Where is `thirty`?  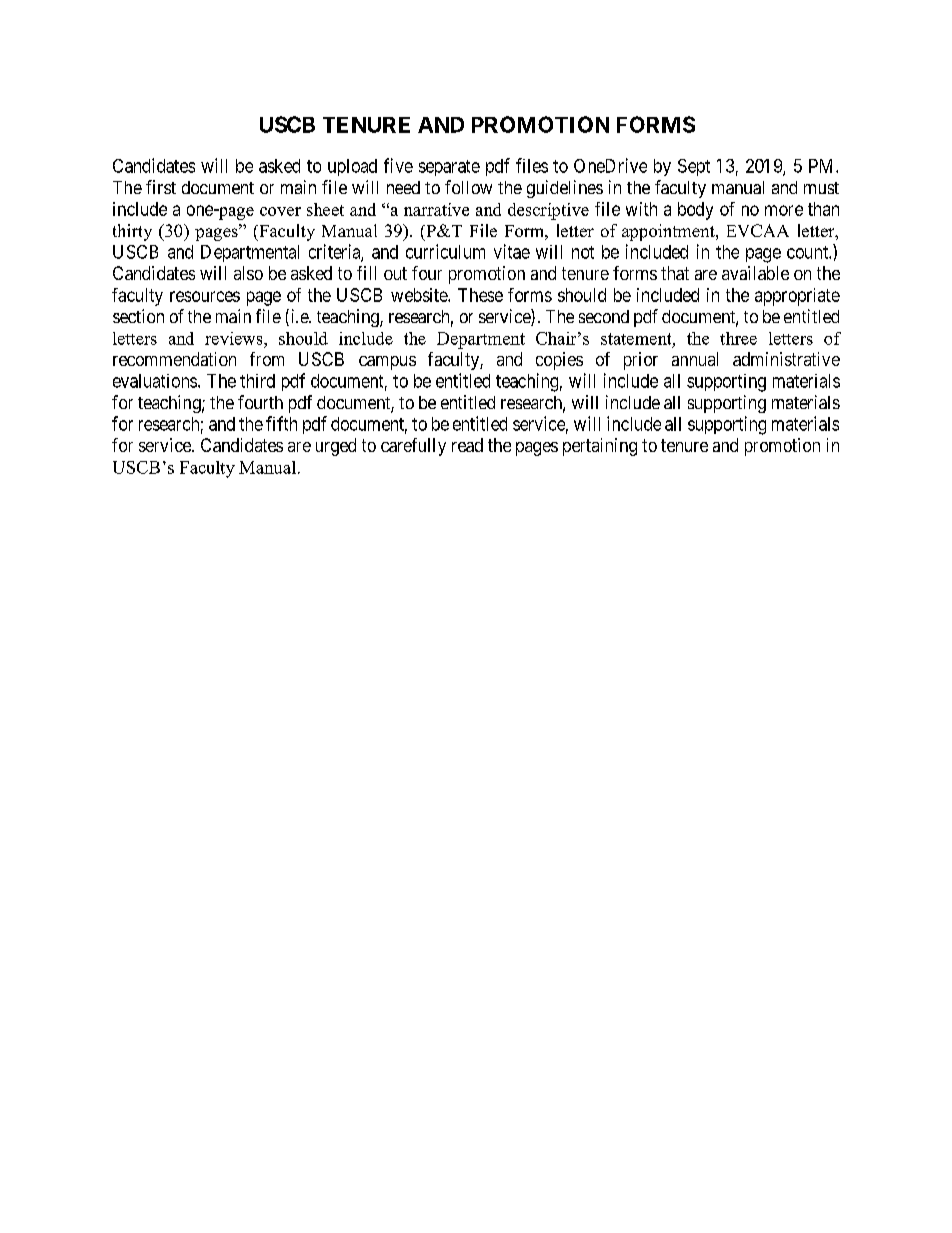 thirty is located at coordinates (132, 232).
